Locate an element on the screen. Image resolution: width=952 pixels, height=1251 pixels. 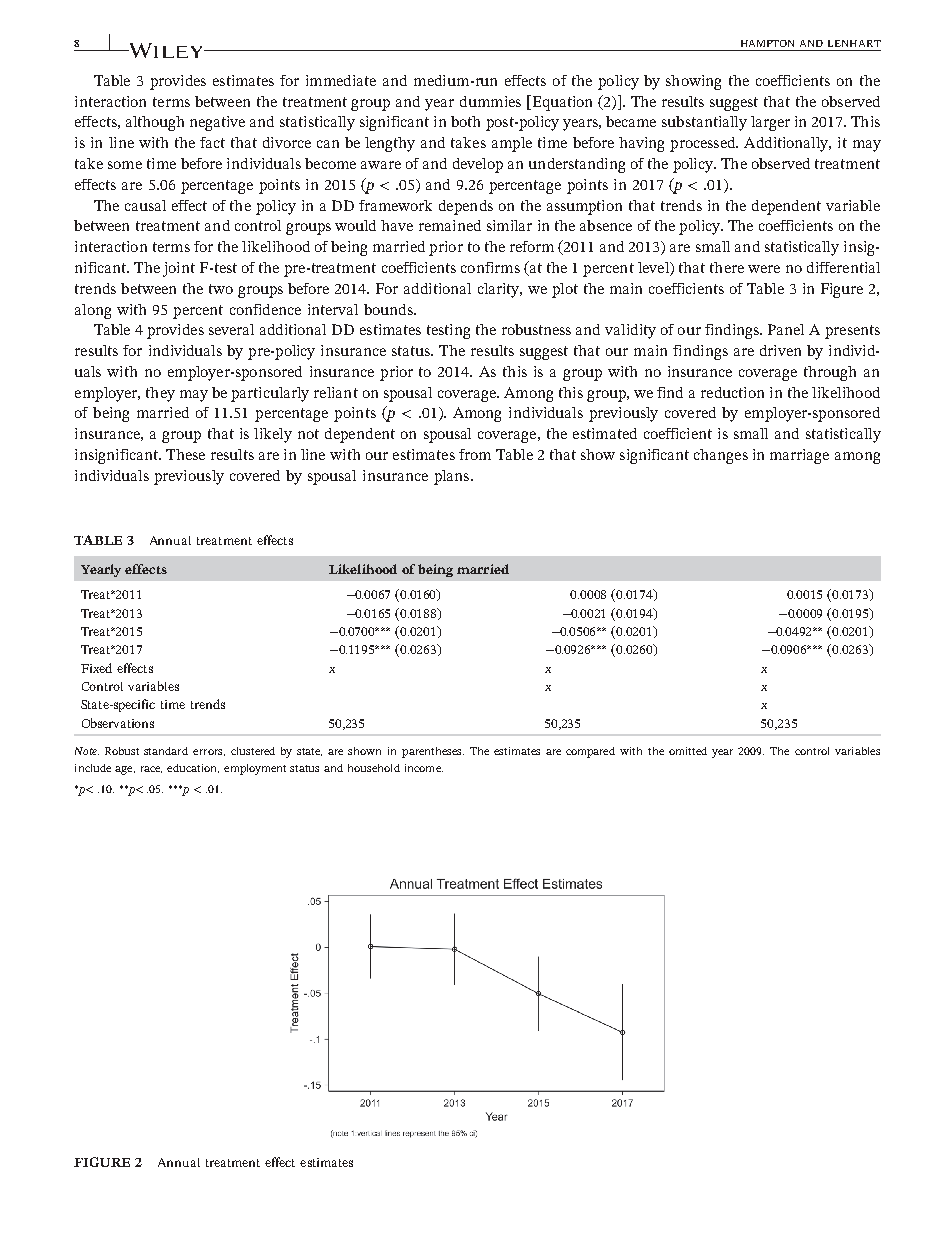
they is located at coordinates (160, 394).
